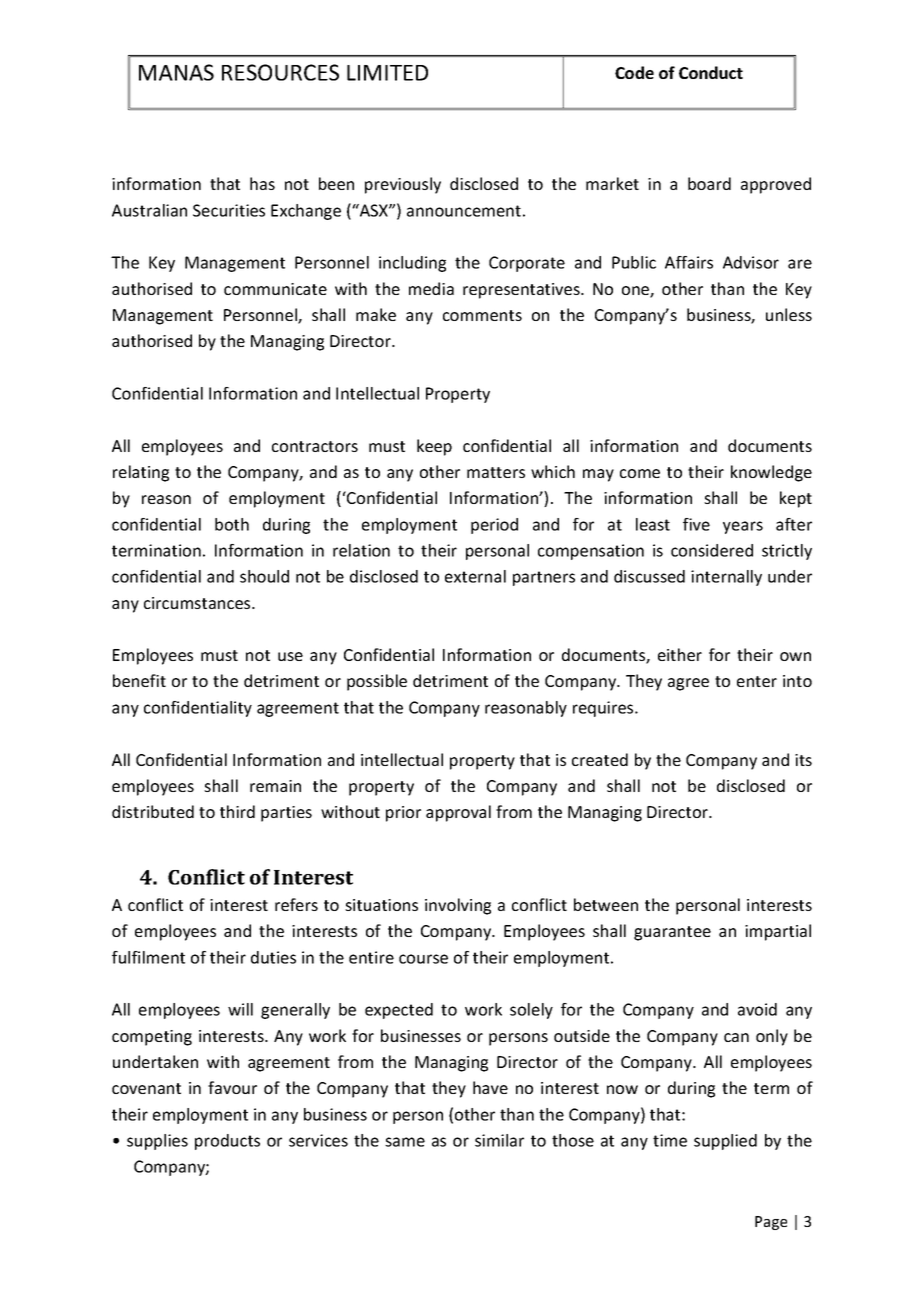 The height and width of the screenshot is (1308, 924). What do you see at coordinates (387, 73) in the screenshot?
I see `LIMITED` at bounding box center [387, 73].
